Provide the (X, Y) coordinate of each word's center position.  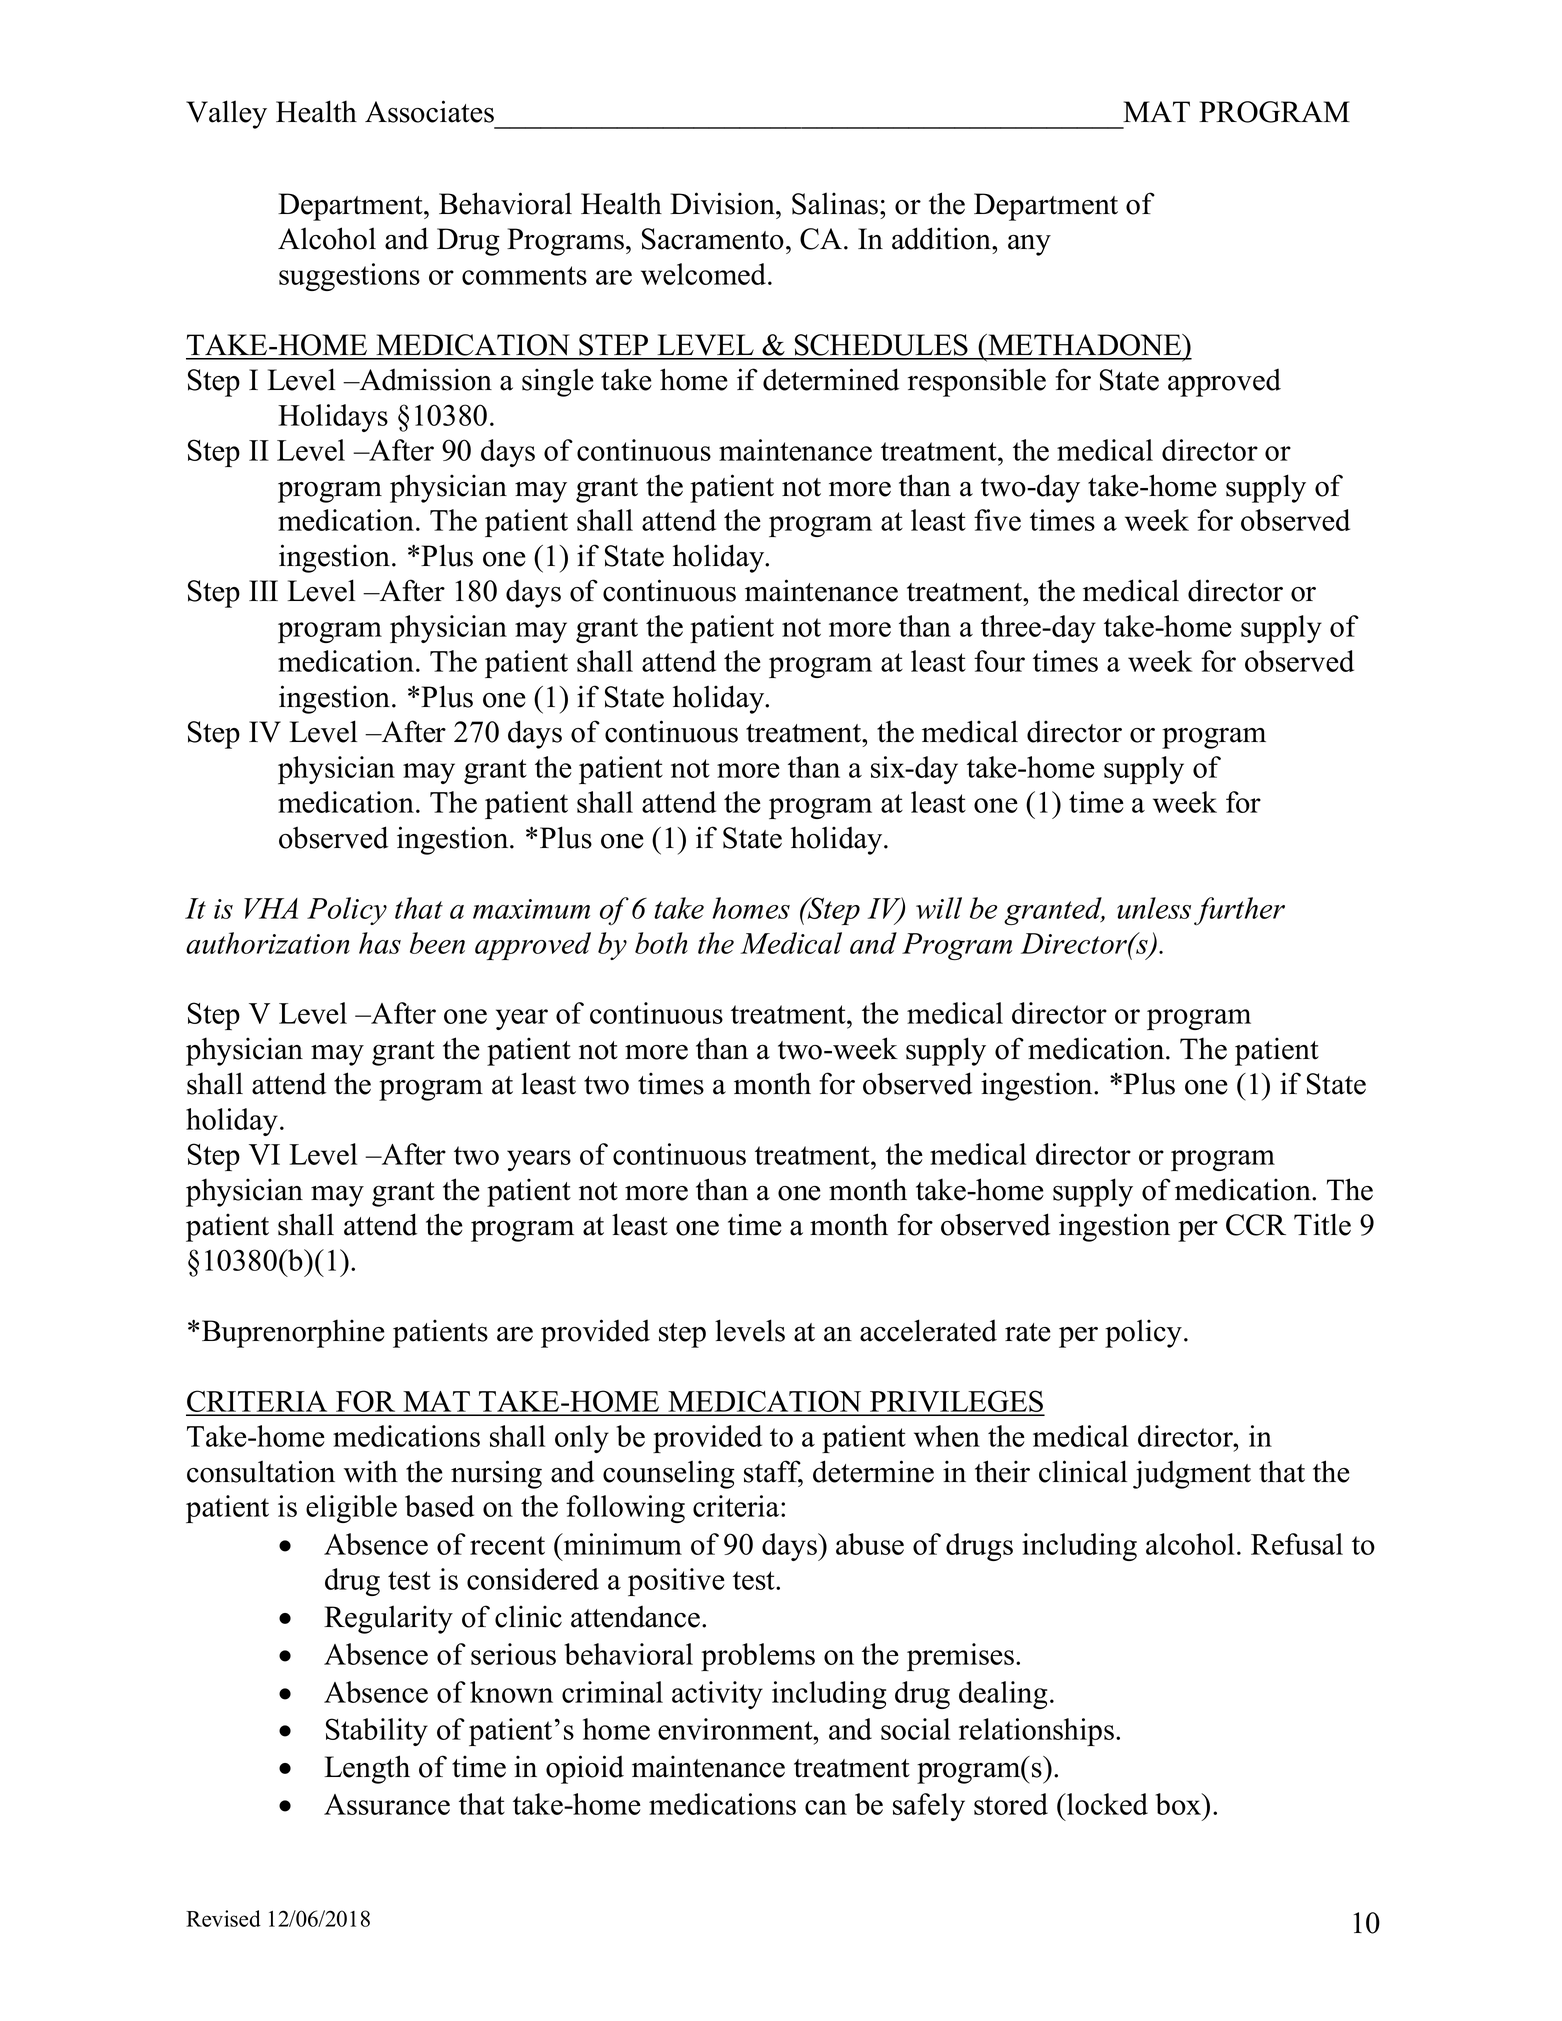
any (1029, 245)
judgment (1192, 1474)
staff (773, 1472)
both (661, 943)
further (1239, 911)
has (380, 943)
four (999, 661)
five (997, 520)
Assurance (387, 1804)
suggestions (349, 277)
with (371, 1471)
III (263, 590)
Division (723, 203)
